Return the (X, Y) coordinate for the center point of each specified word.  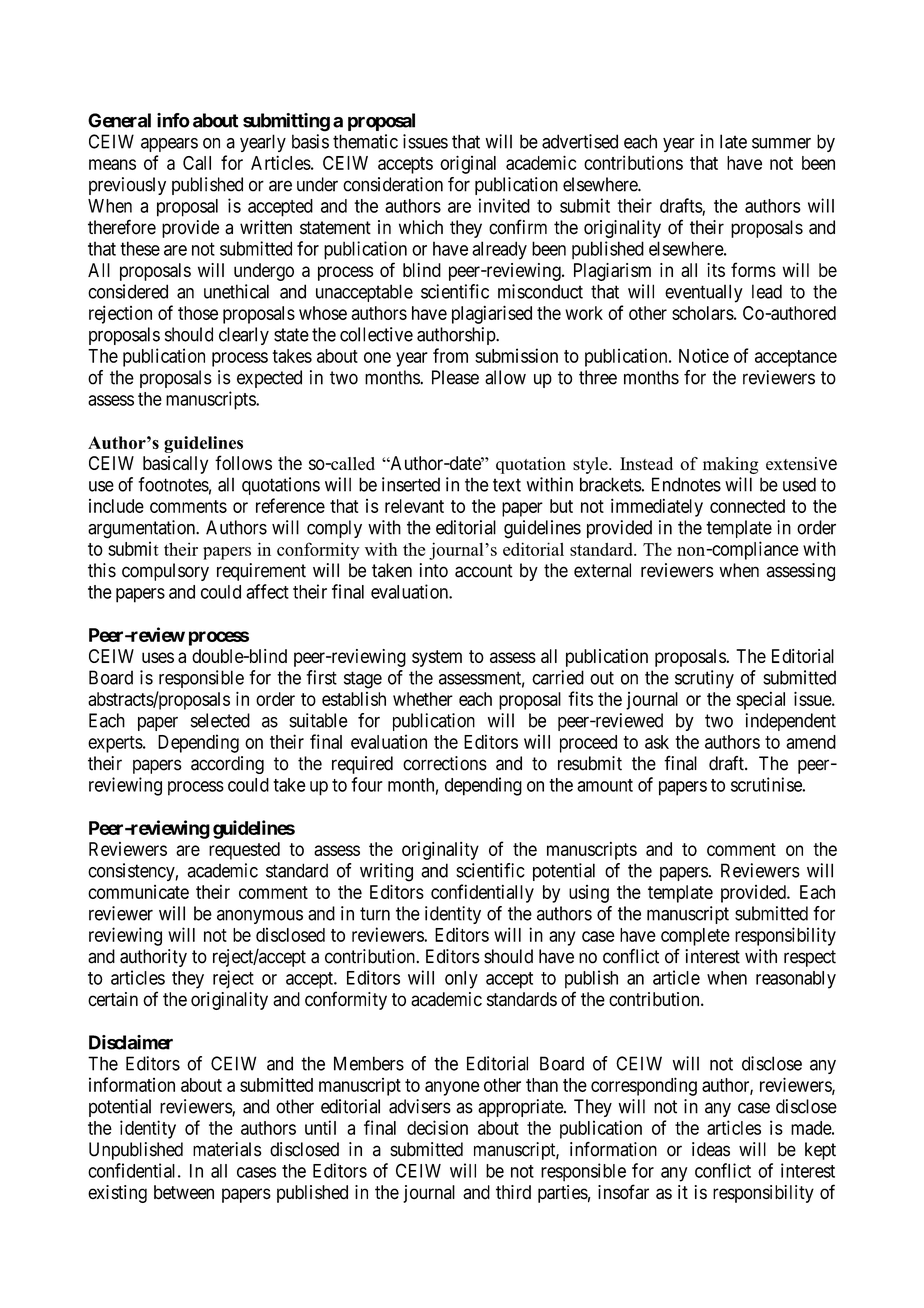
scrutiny (704, 679)
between (184, 1192)
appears (169, 145)
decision (437, 1127)
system (437, 658)
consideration (393, 184)
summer (781, 143)
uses (158, 657)
